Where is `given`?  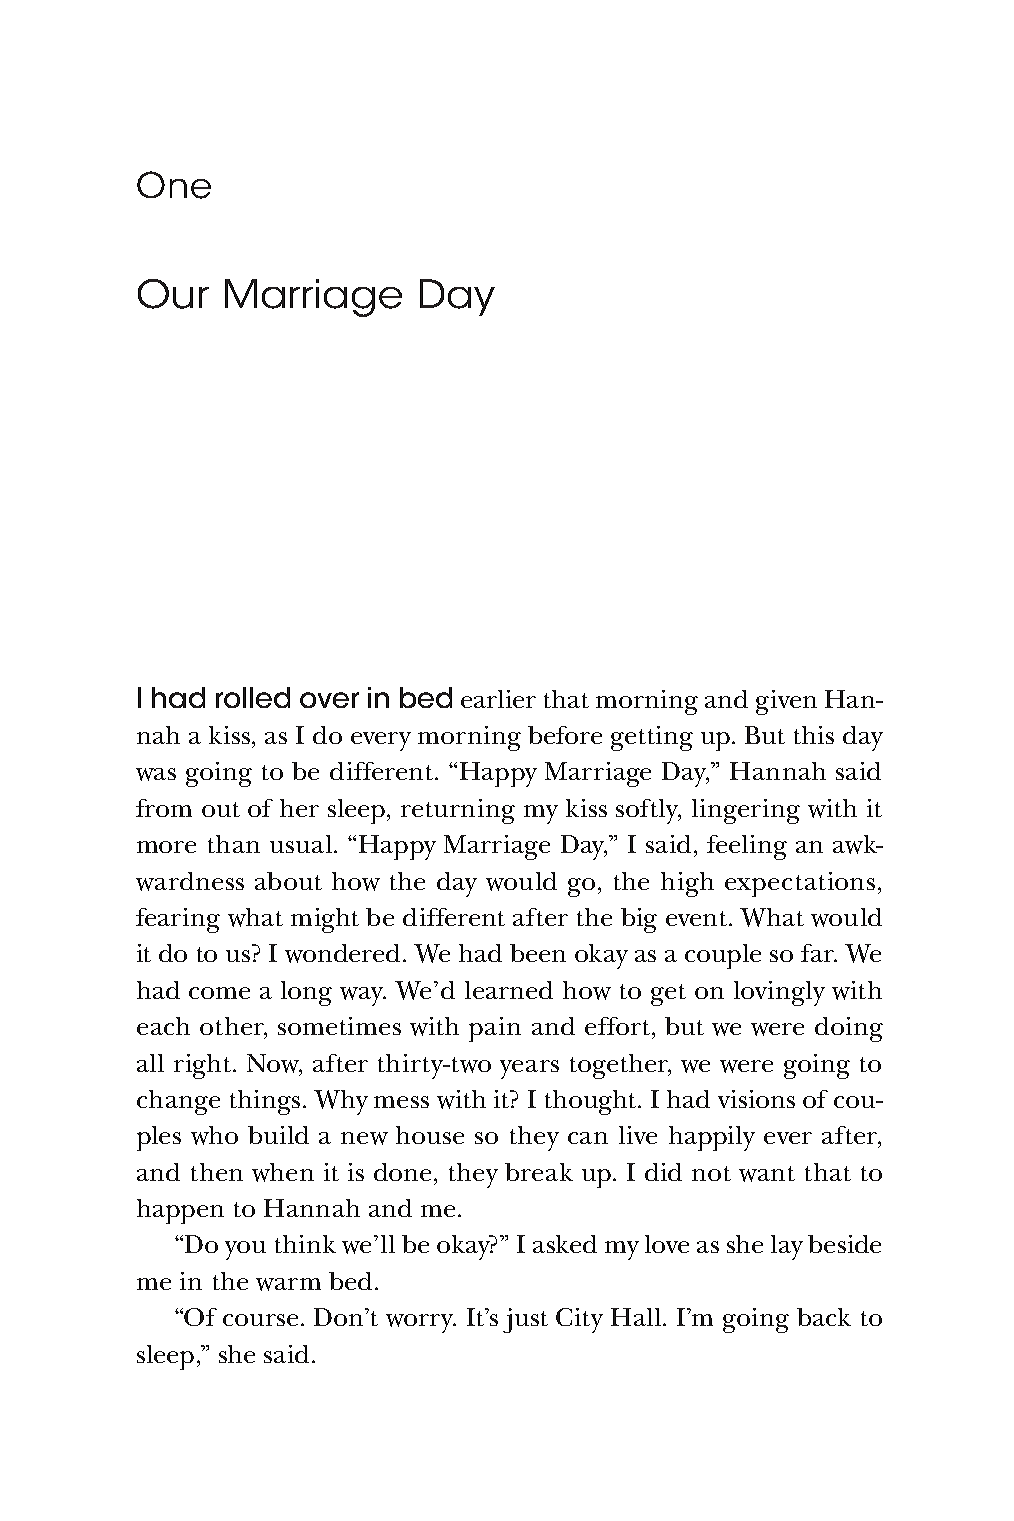 given is located at coordinates (786, 702).
